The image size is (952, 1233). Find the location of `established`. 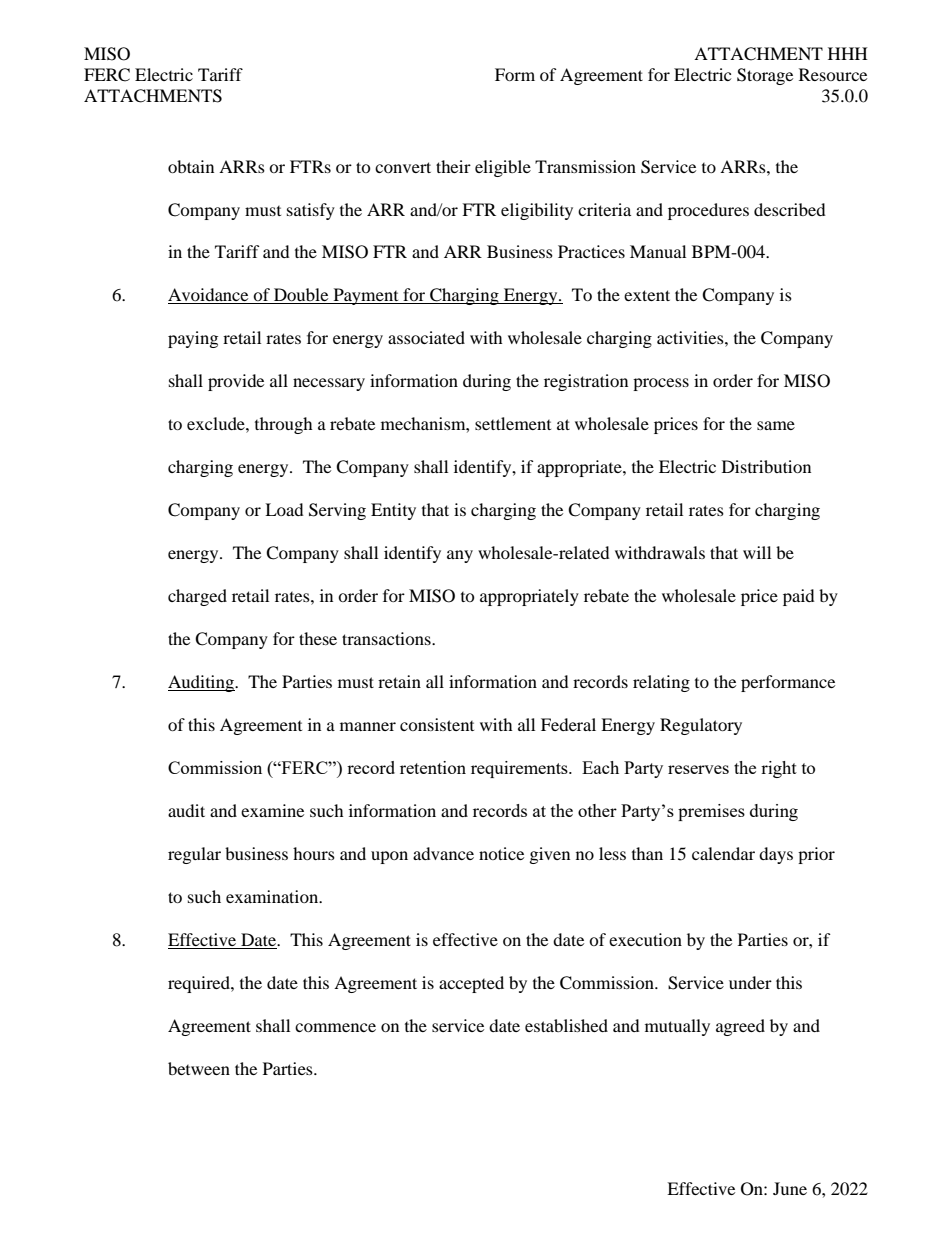

established is located at coordinates (566, 1025).
